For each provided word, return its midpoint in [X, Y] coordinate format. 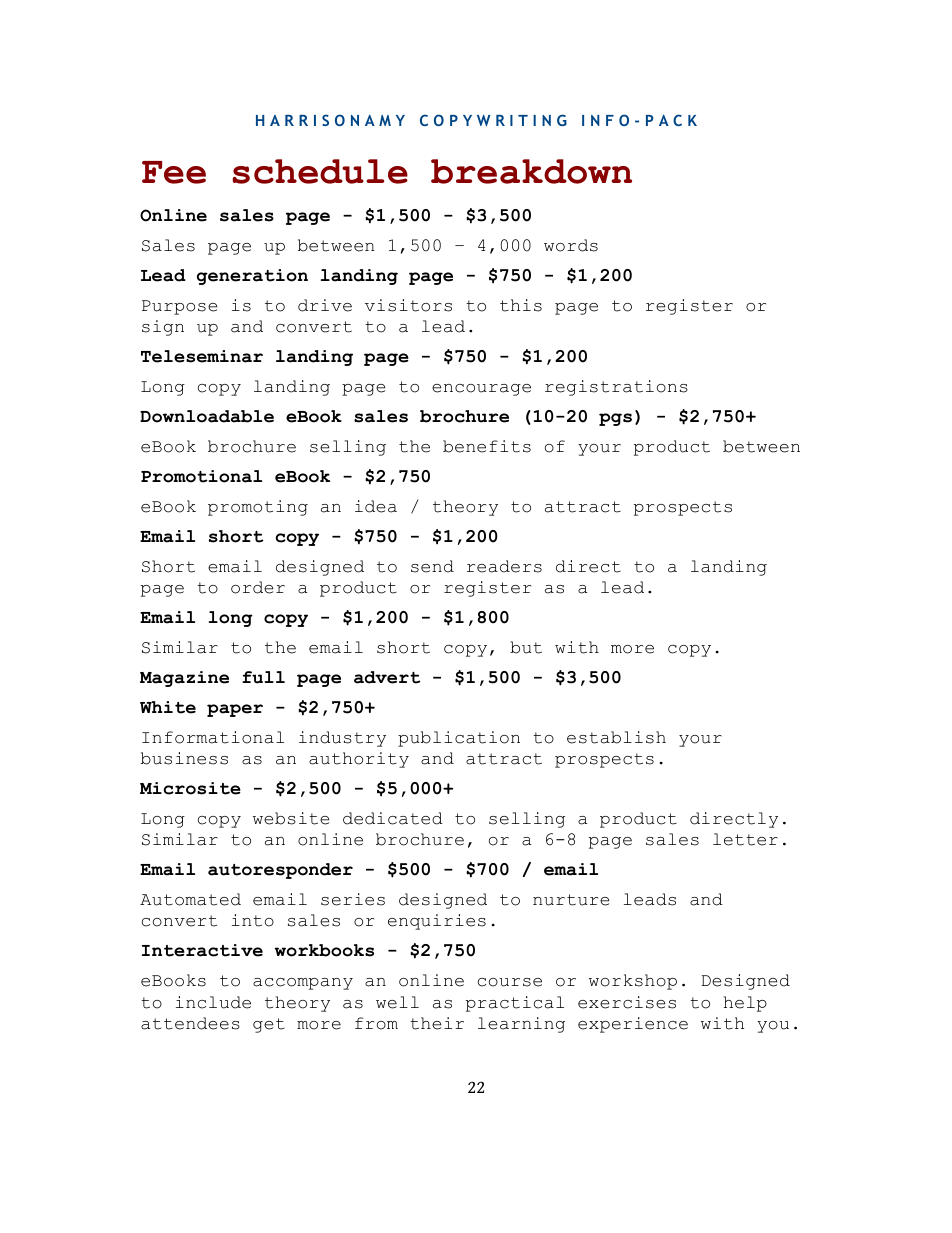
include [213, 1002]
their [437, 1023]
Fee [174, 172]
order [258, 587]
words [571, 245]
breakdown [531, 171]
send [432, 566]
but [526, 647]
